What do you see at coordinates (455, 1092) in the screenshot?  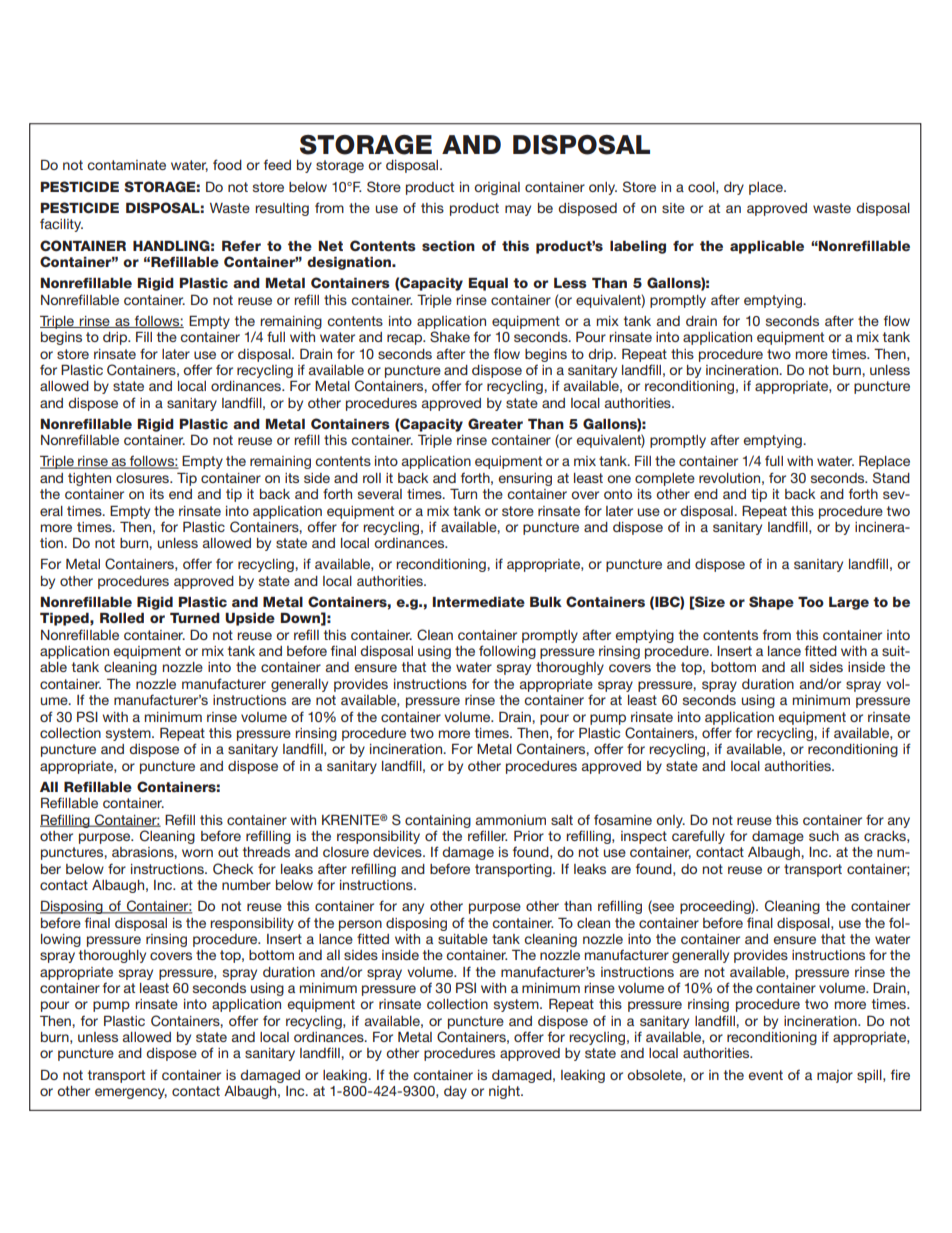 I see `day` at bounding box center [455, 1092].
